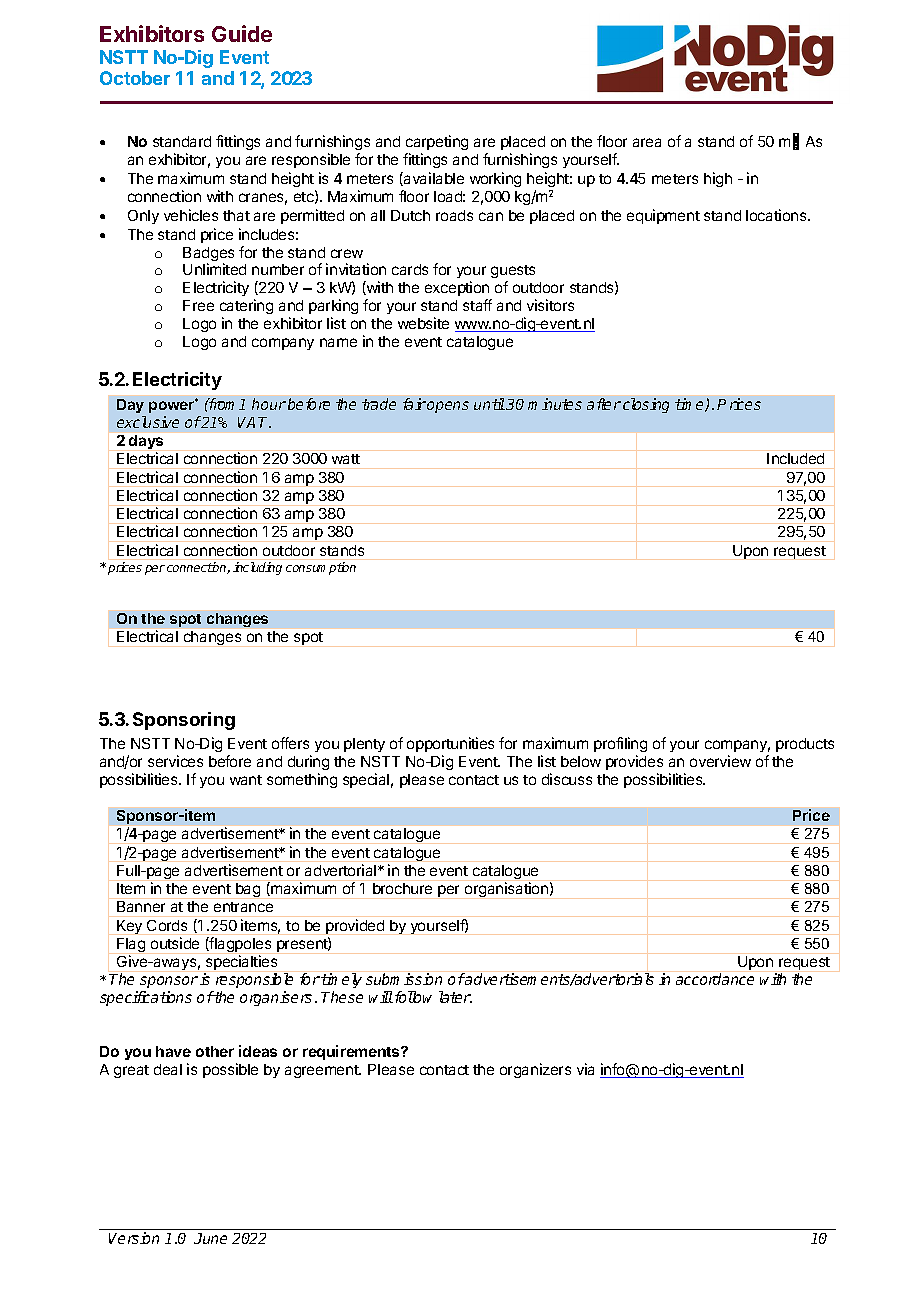 The width and height of the screenshot is (924, 1308). Describe the element at coordinates (647, 142) in the screenshot. I see `area` at that location.
